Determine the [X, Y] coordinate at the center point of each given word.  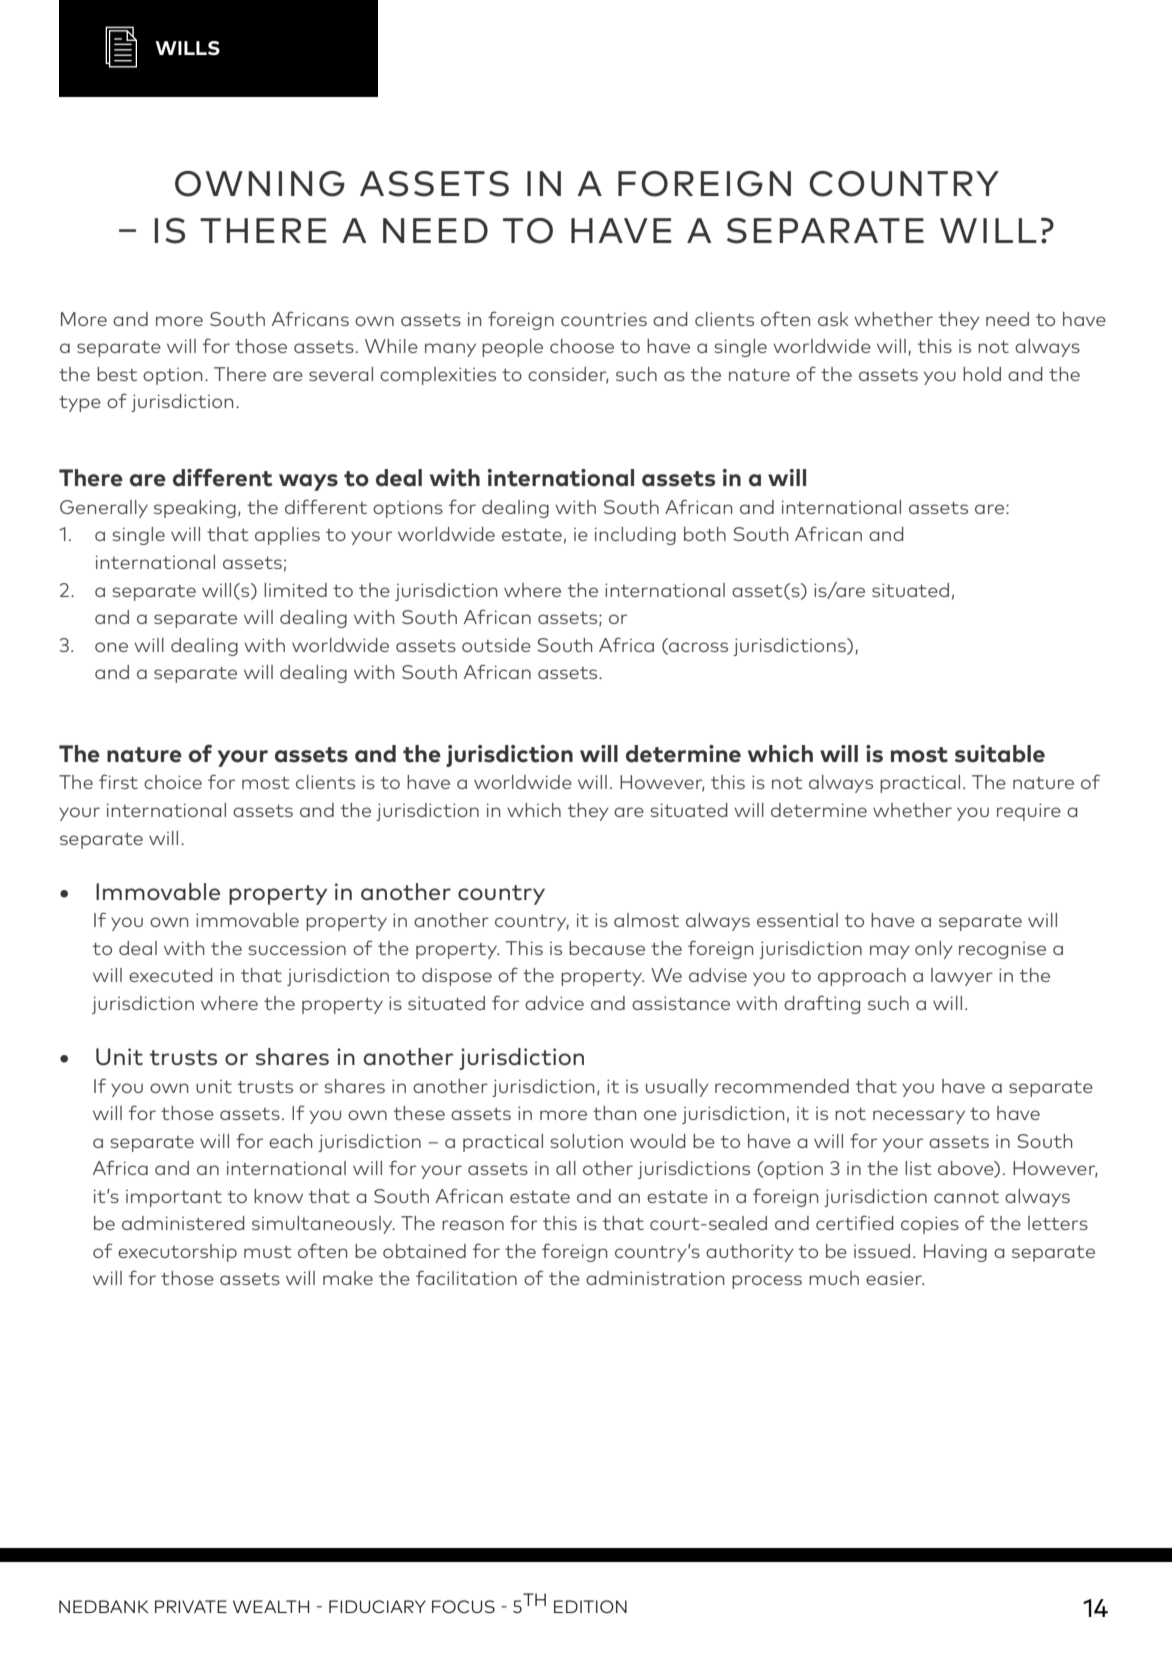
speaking [195, 509]
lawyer [962, 977]
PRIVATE [191, 1606]
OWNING [260, 184]
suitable [1000, 754]
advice [554, 1003]
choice [173, 782]
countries [604, 319]
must [267, 1252]
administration [655, 1278]
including [635, 536]
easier [895, 1278]
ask [833, 319]
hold [982, 374]
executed [171, 975]
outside [496, 645]
